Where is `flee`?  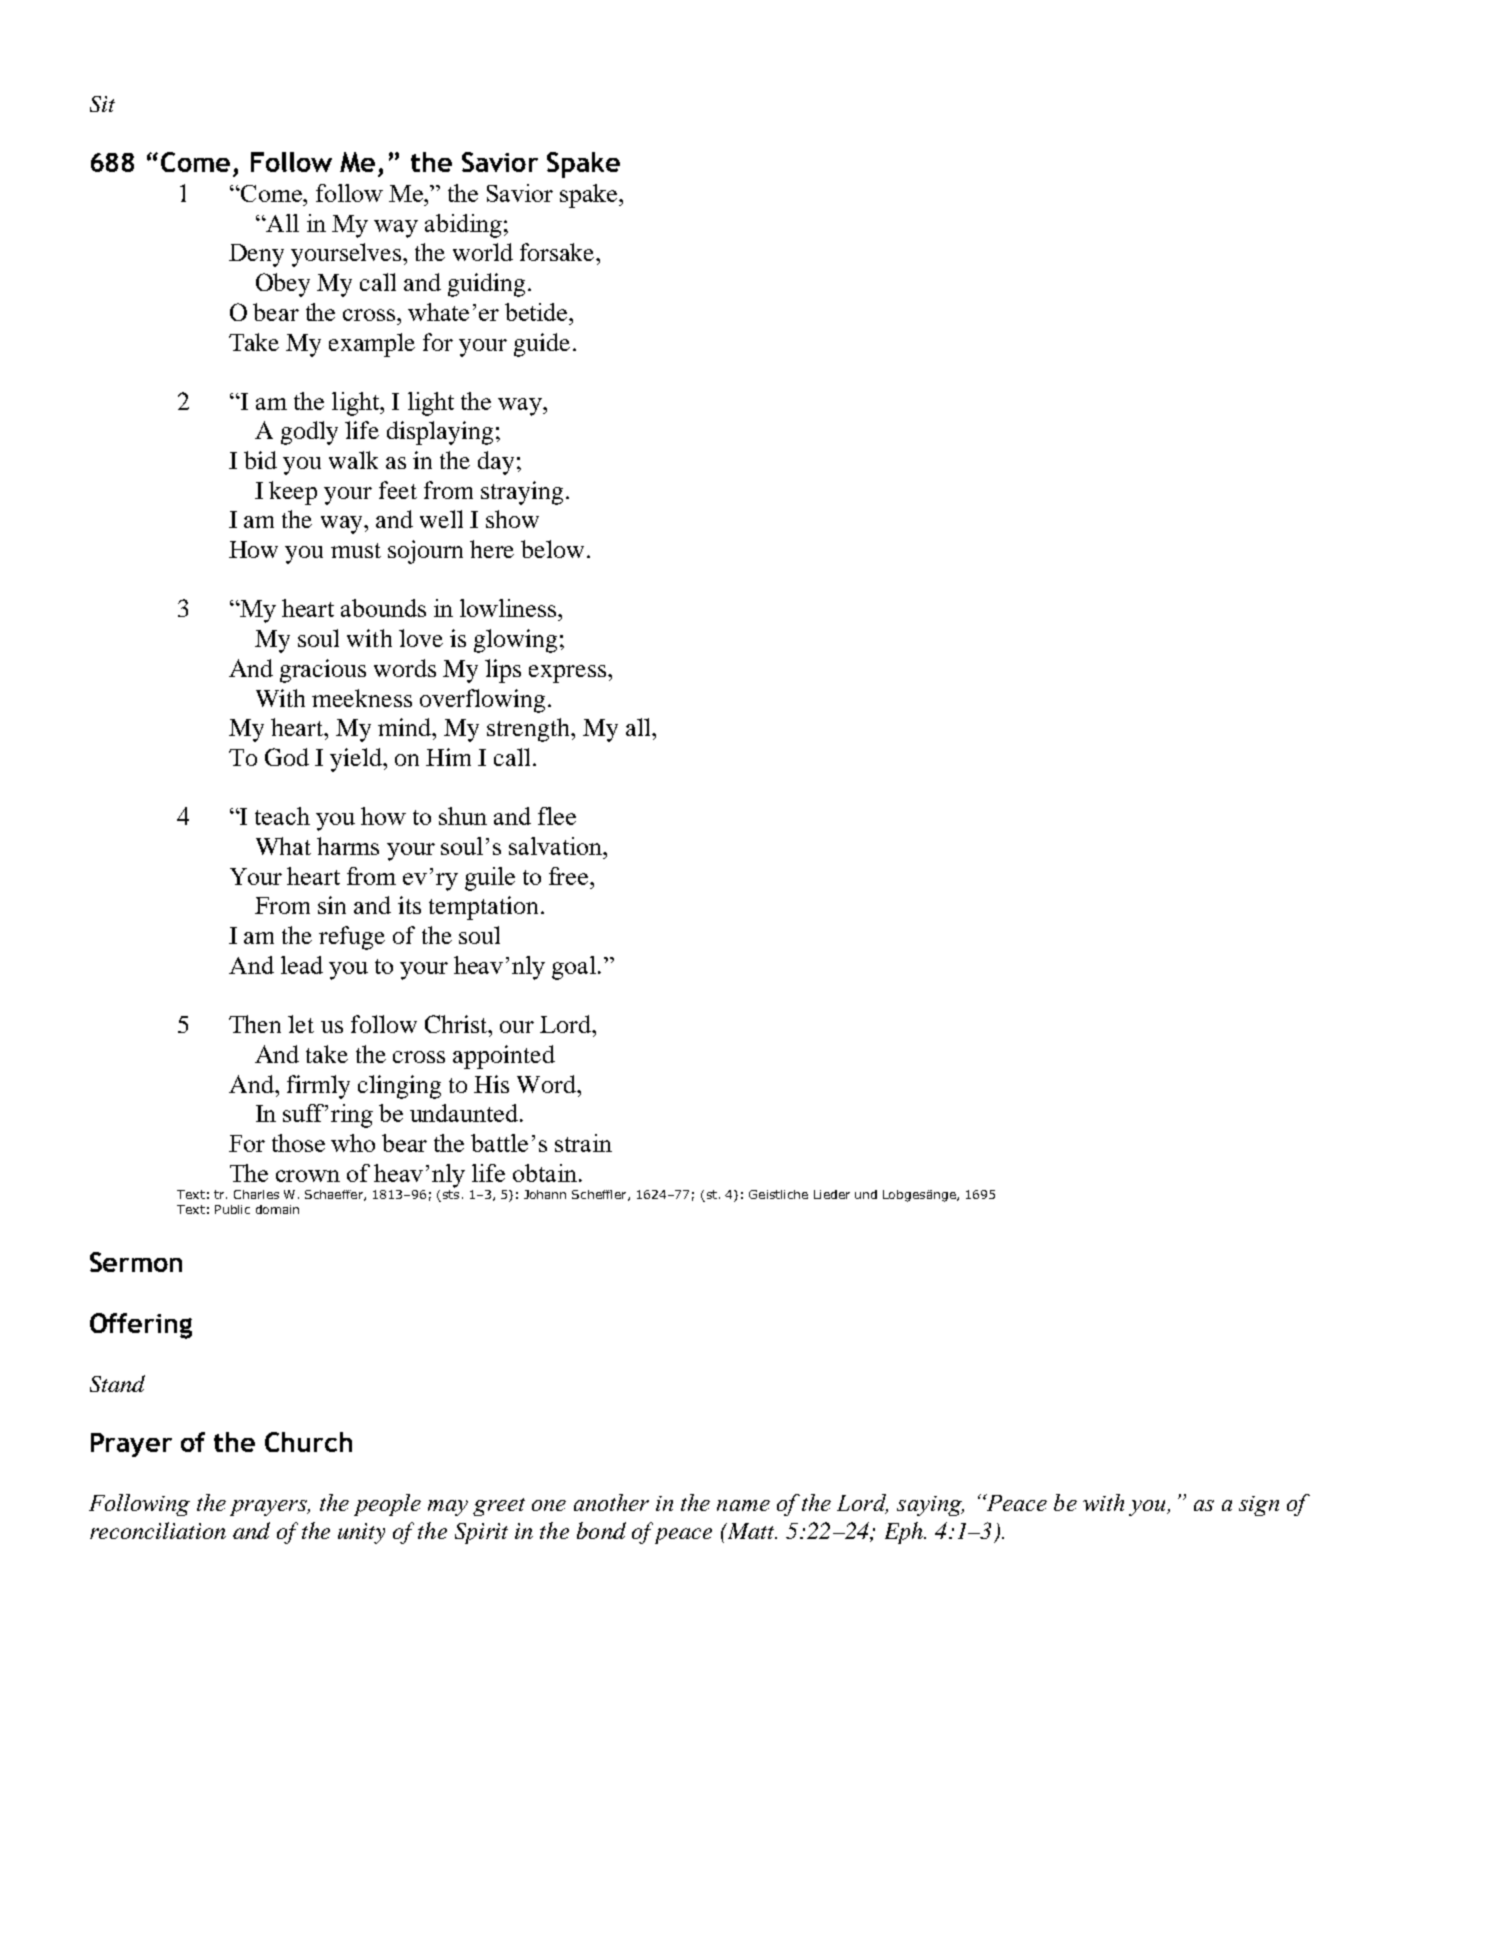 flee is located at coordinates (557, 816).
